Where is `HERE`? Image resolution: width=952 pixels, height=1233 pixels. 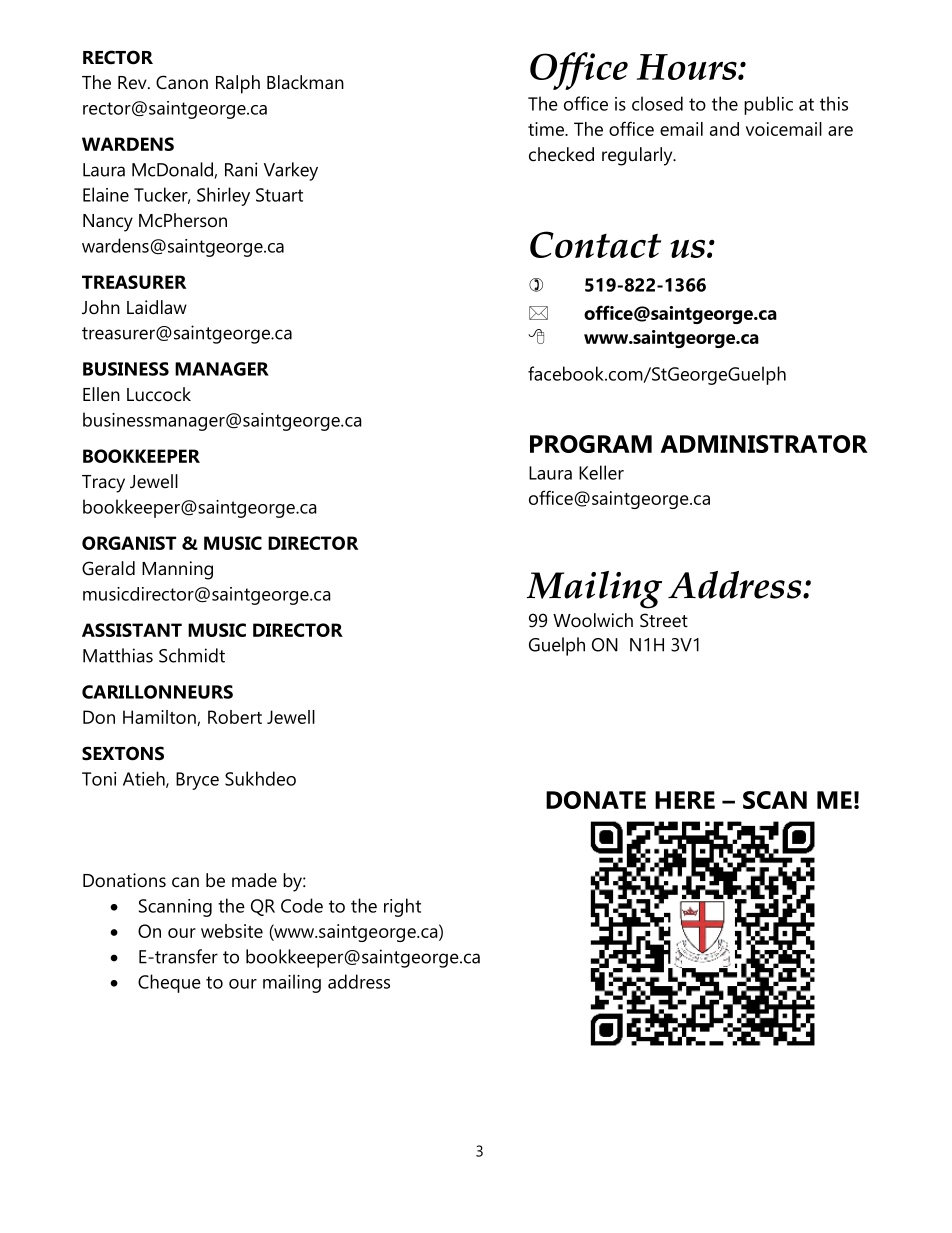 HERE is located at coordinates (685, 800).
